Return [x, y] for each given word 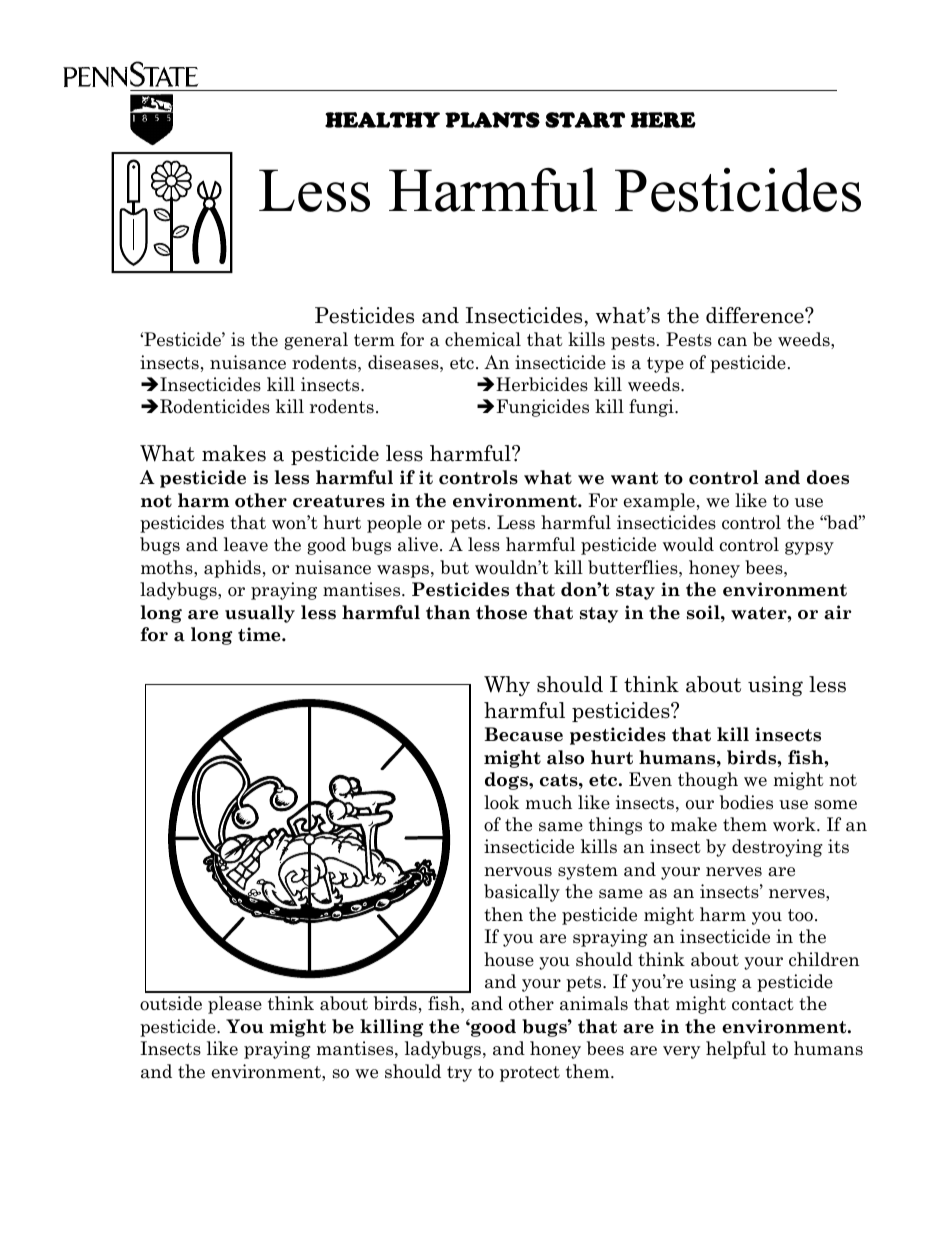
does [828, 477]
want [634, 478]
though [708, 781]
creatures [339, 501]
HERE [663, 120]
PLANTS [492, 120]
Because [524, 734]
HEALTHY [382, 120]
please [235, 1005]
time [260, 634]
